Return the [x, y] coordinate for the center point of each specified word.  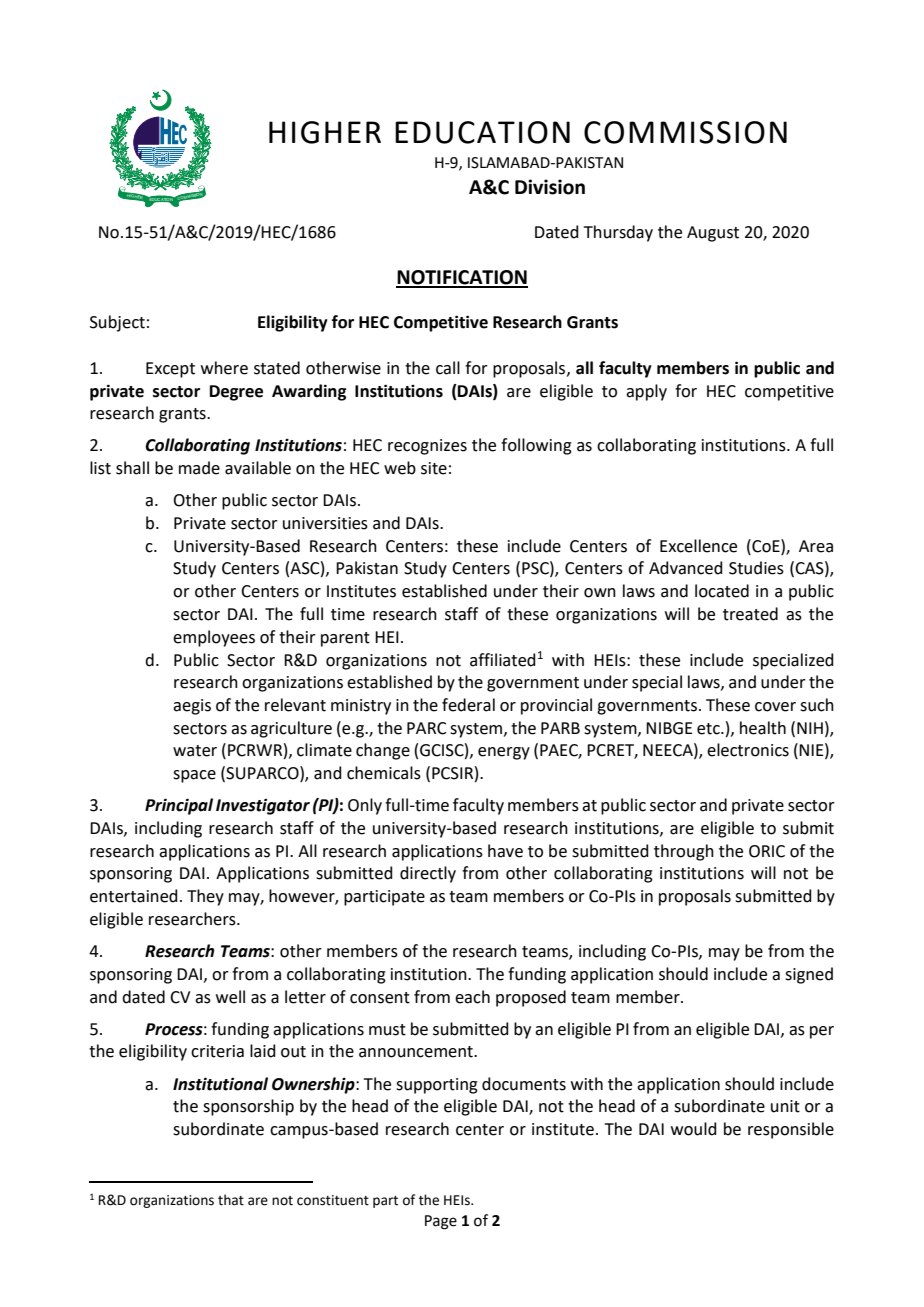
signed [809, 975]
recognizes [427, 447]
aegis [192, 707]
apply [646, 392]
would [694, 1129]
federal [468, 705]
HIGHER [325, 132]
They [205, 897]
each [472, 997]
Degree [236, 393]
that [231, 1200]
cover [775, 707]
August [713, 234]
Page [441, 1222]
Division [550, 187]
